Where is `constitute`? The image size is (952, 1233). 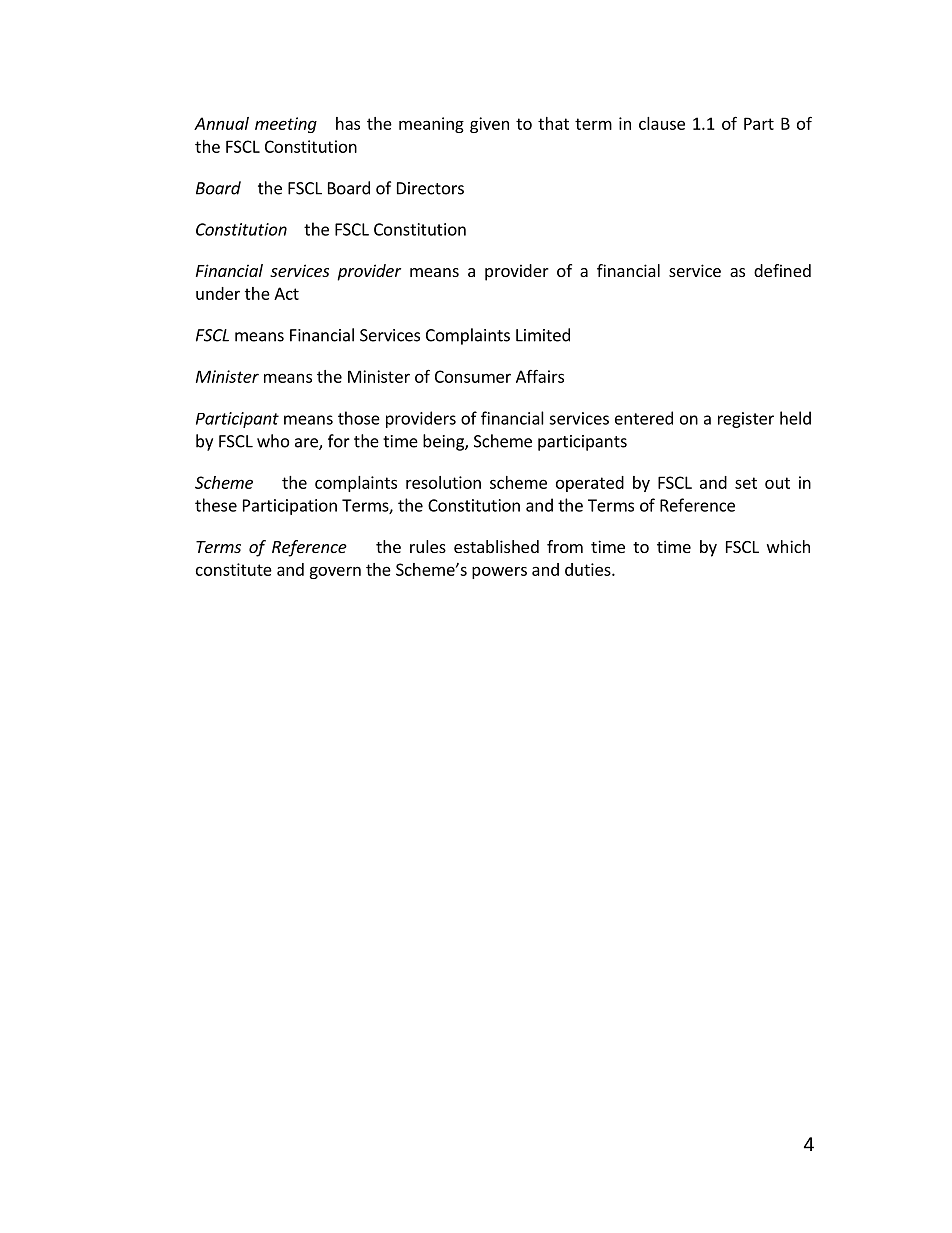
constitute is located at coordinates (234, 569).
